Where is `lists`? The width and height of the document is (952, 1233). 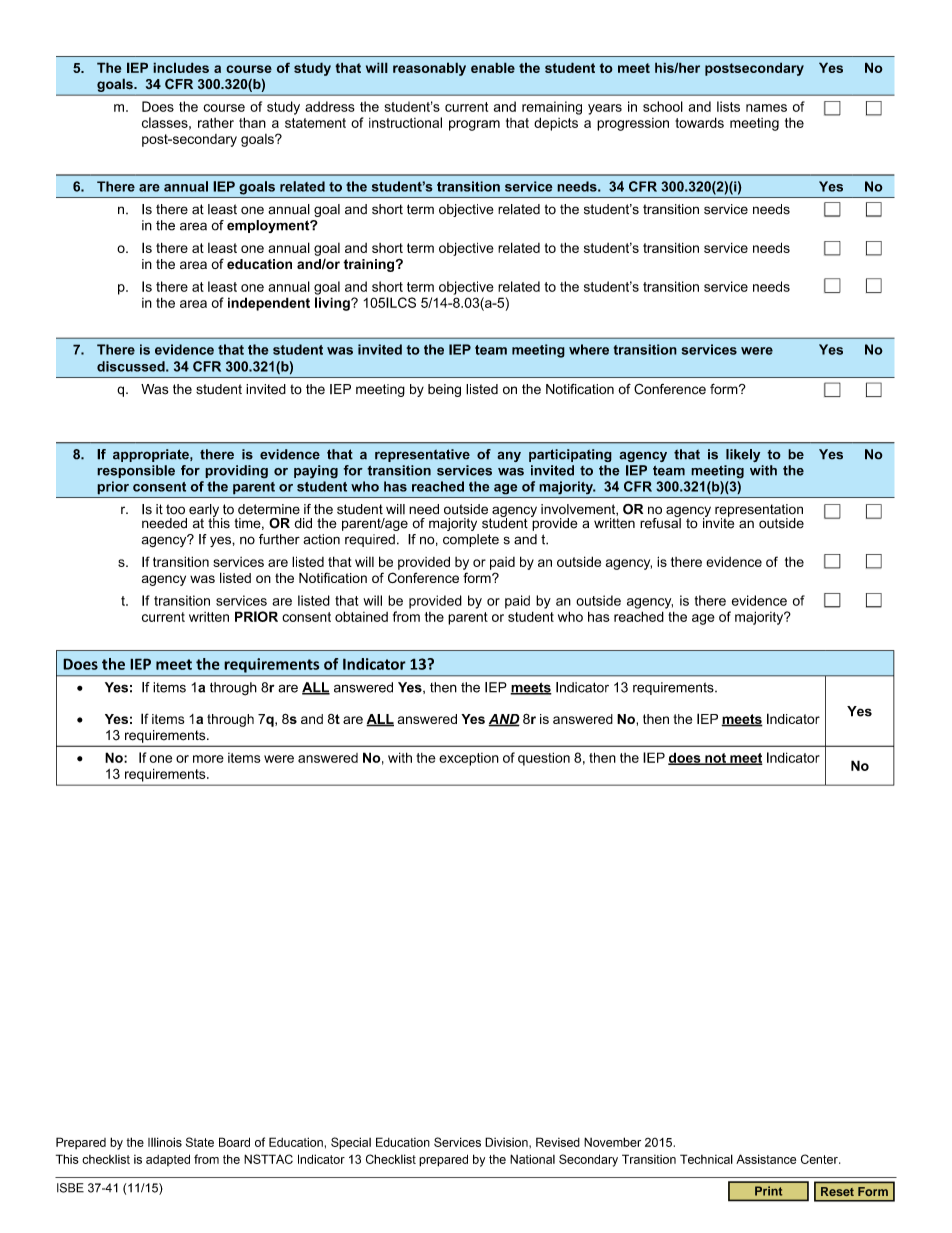
lists is located at coordinates (728, 106).
